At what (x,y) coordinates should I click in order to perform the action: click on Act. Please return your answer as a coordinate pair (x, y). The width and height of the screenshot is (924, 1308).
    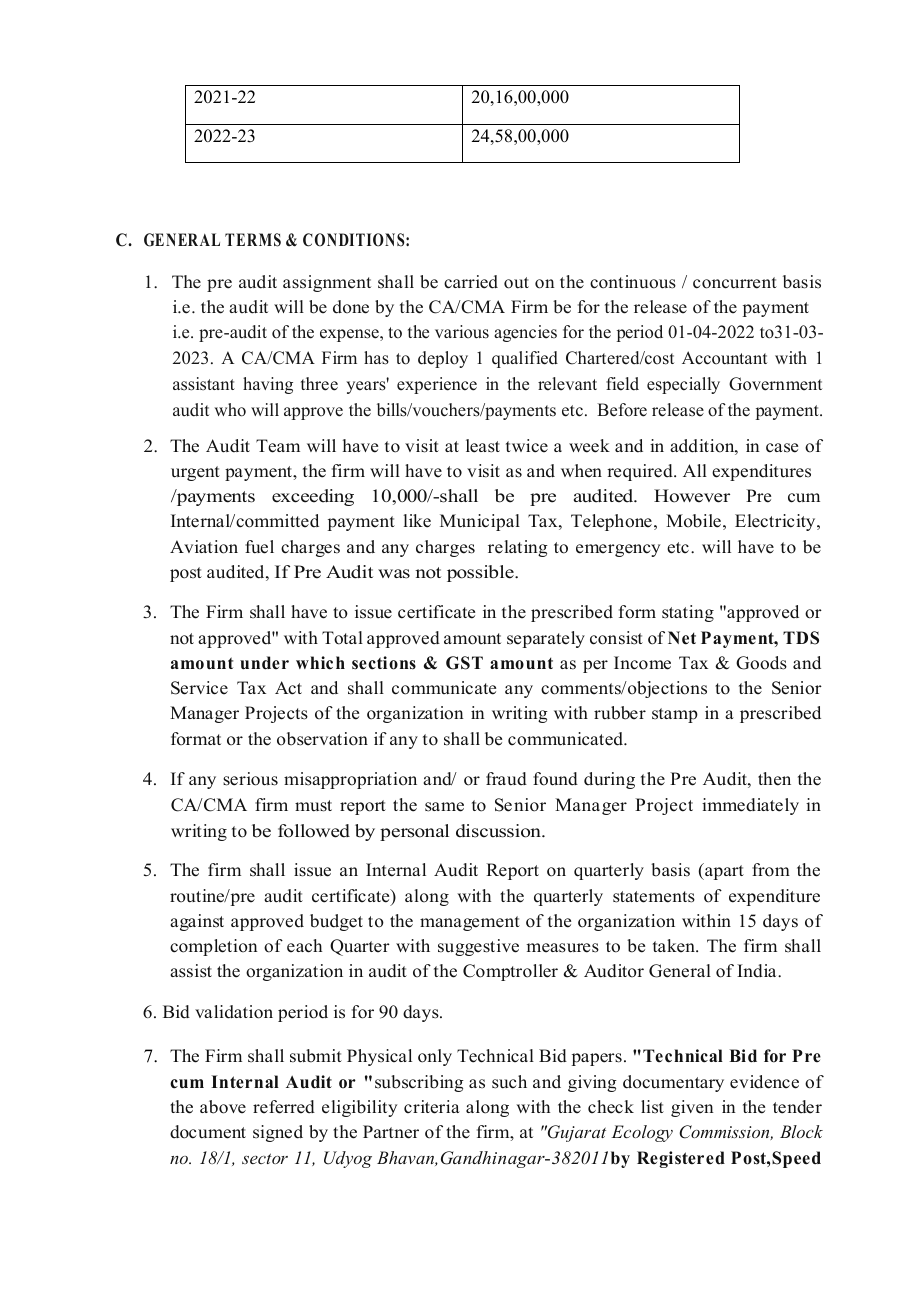
    Looking at the image, I should click on (288, 688).
